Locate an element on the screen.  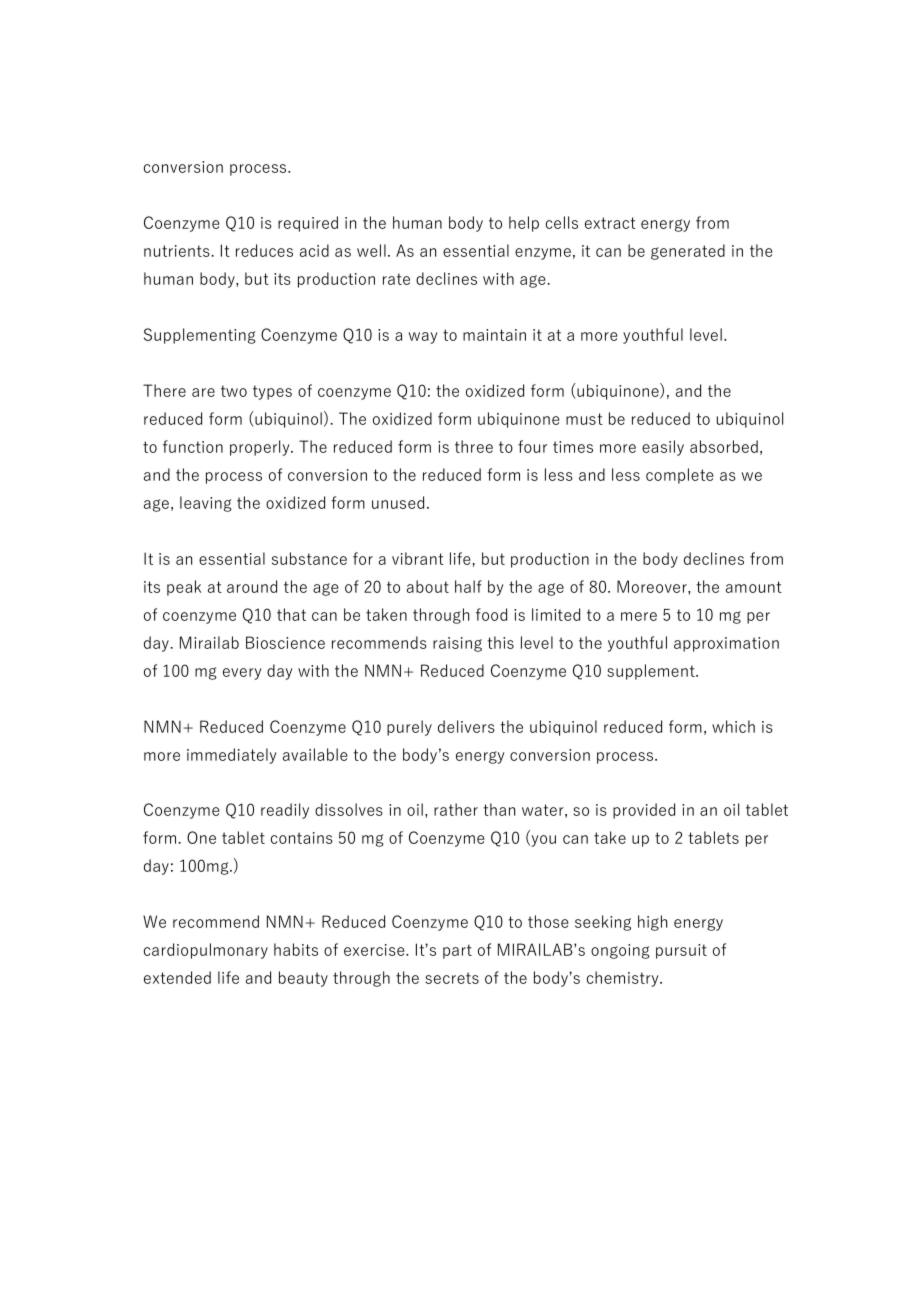
three is located at coordinates (474, 446).
